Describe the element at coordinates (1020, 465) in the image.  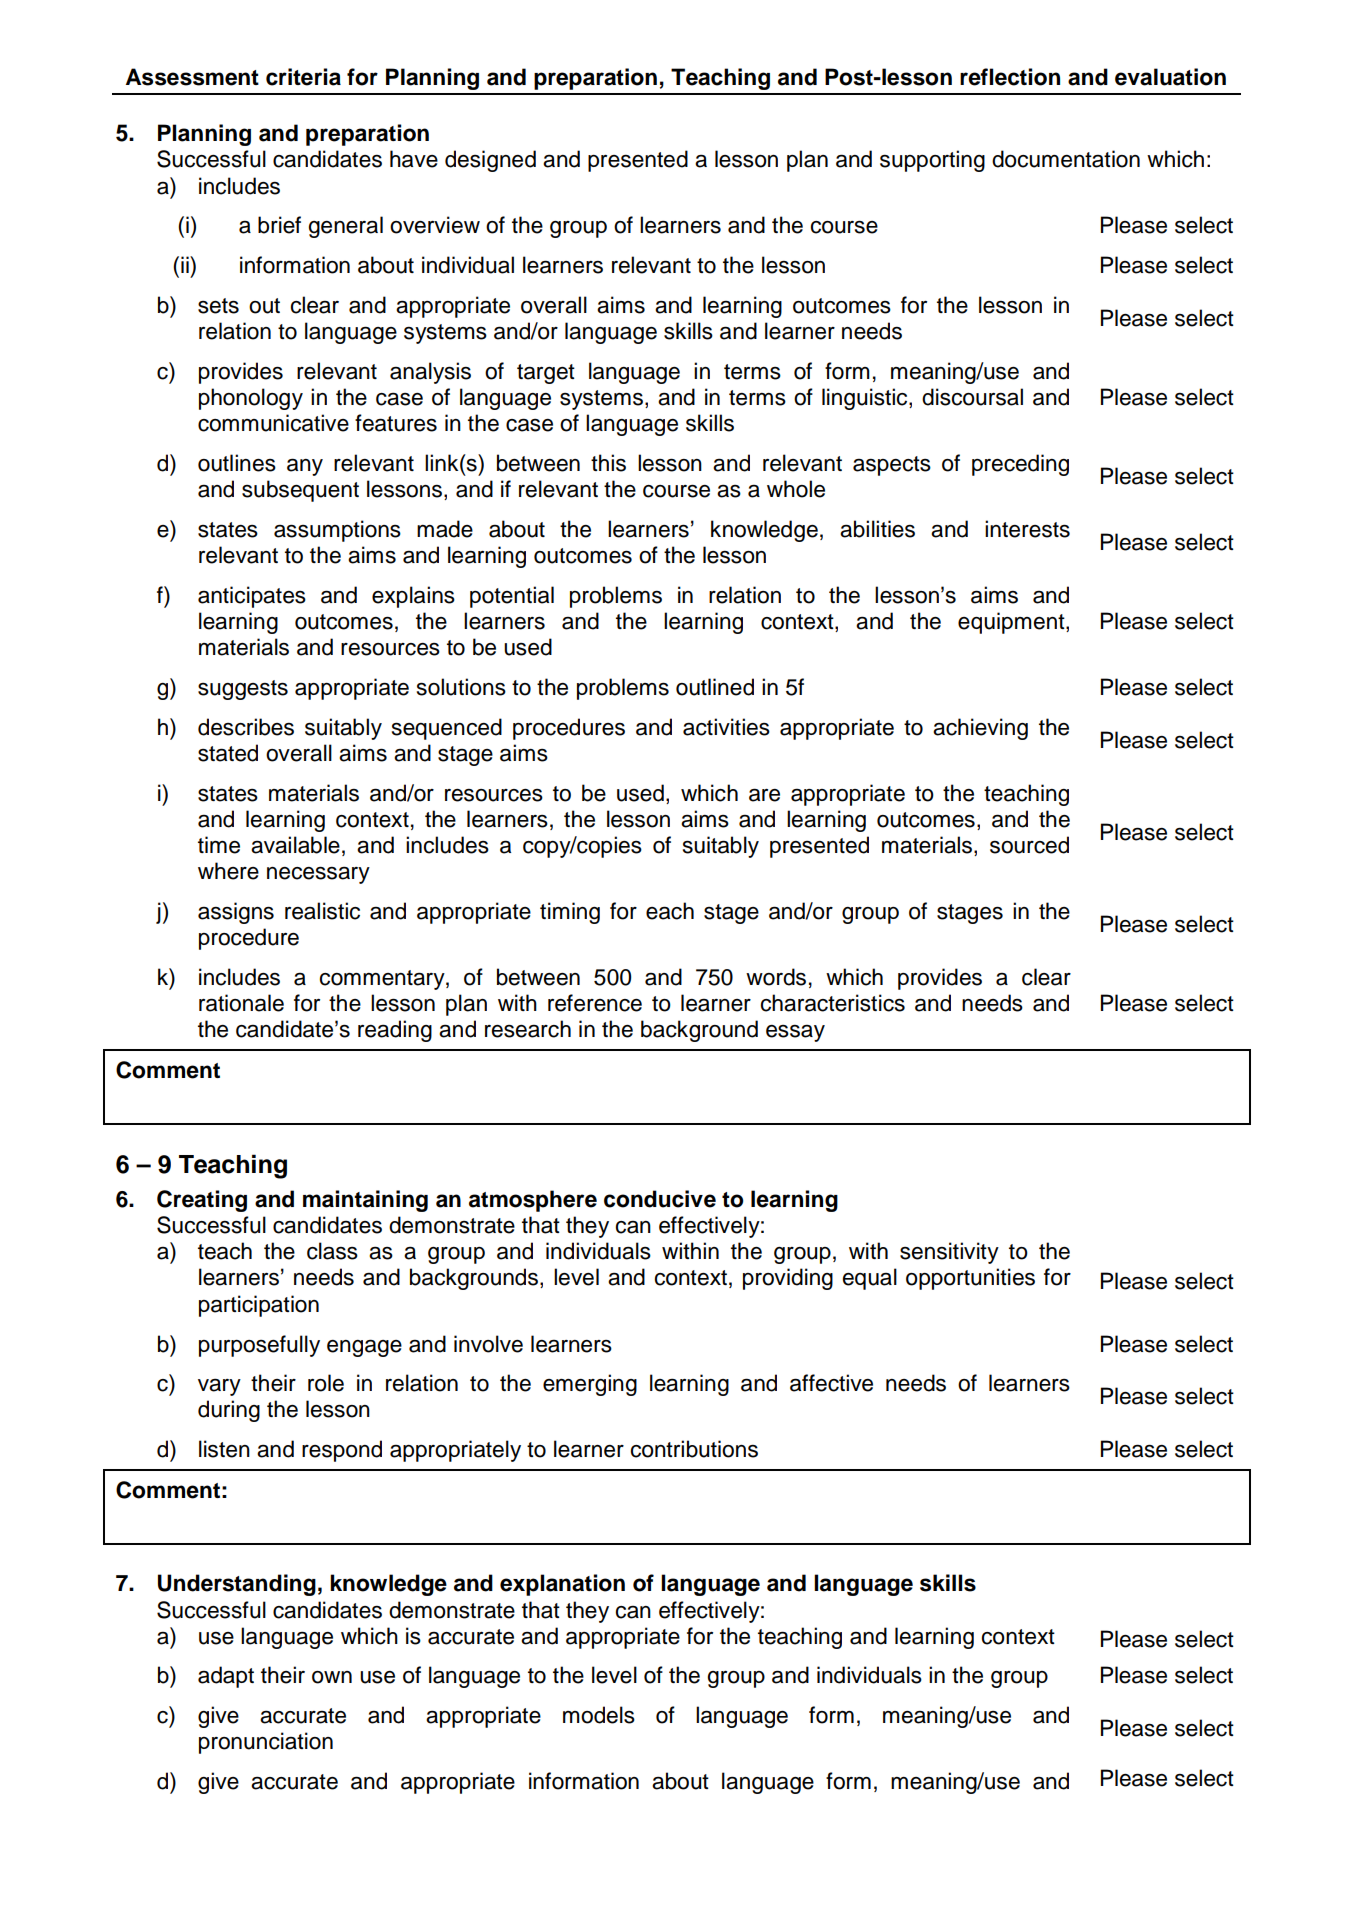
I see `preceding` at that location.
